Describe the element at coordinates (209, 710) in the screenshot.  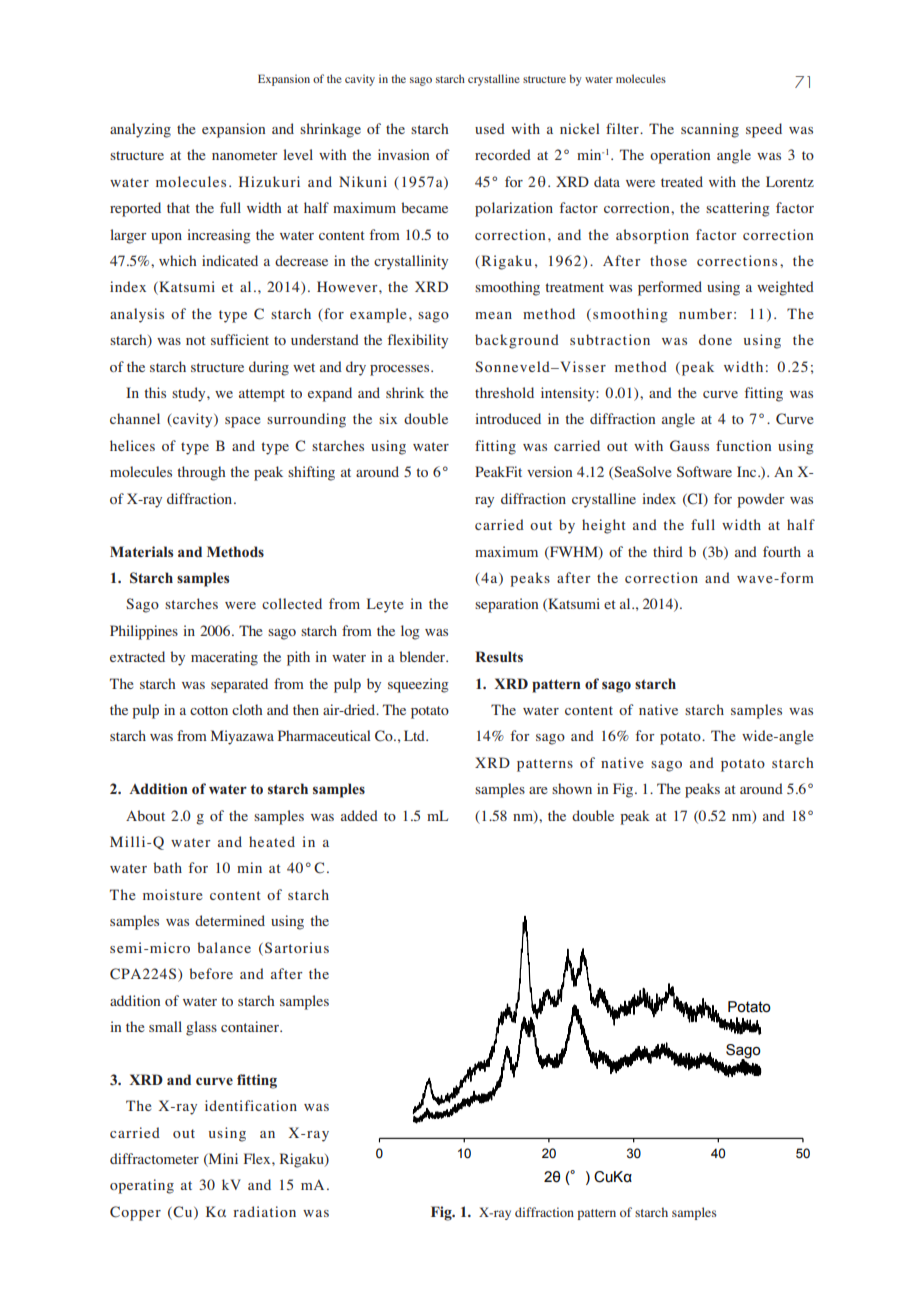
I see `cotton` at that location.
